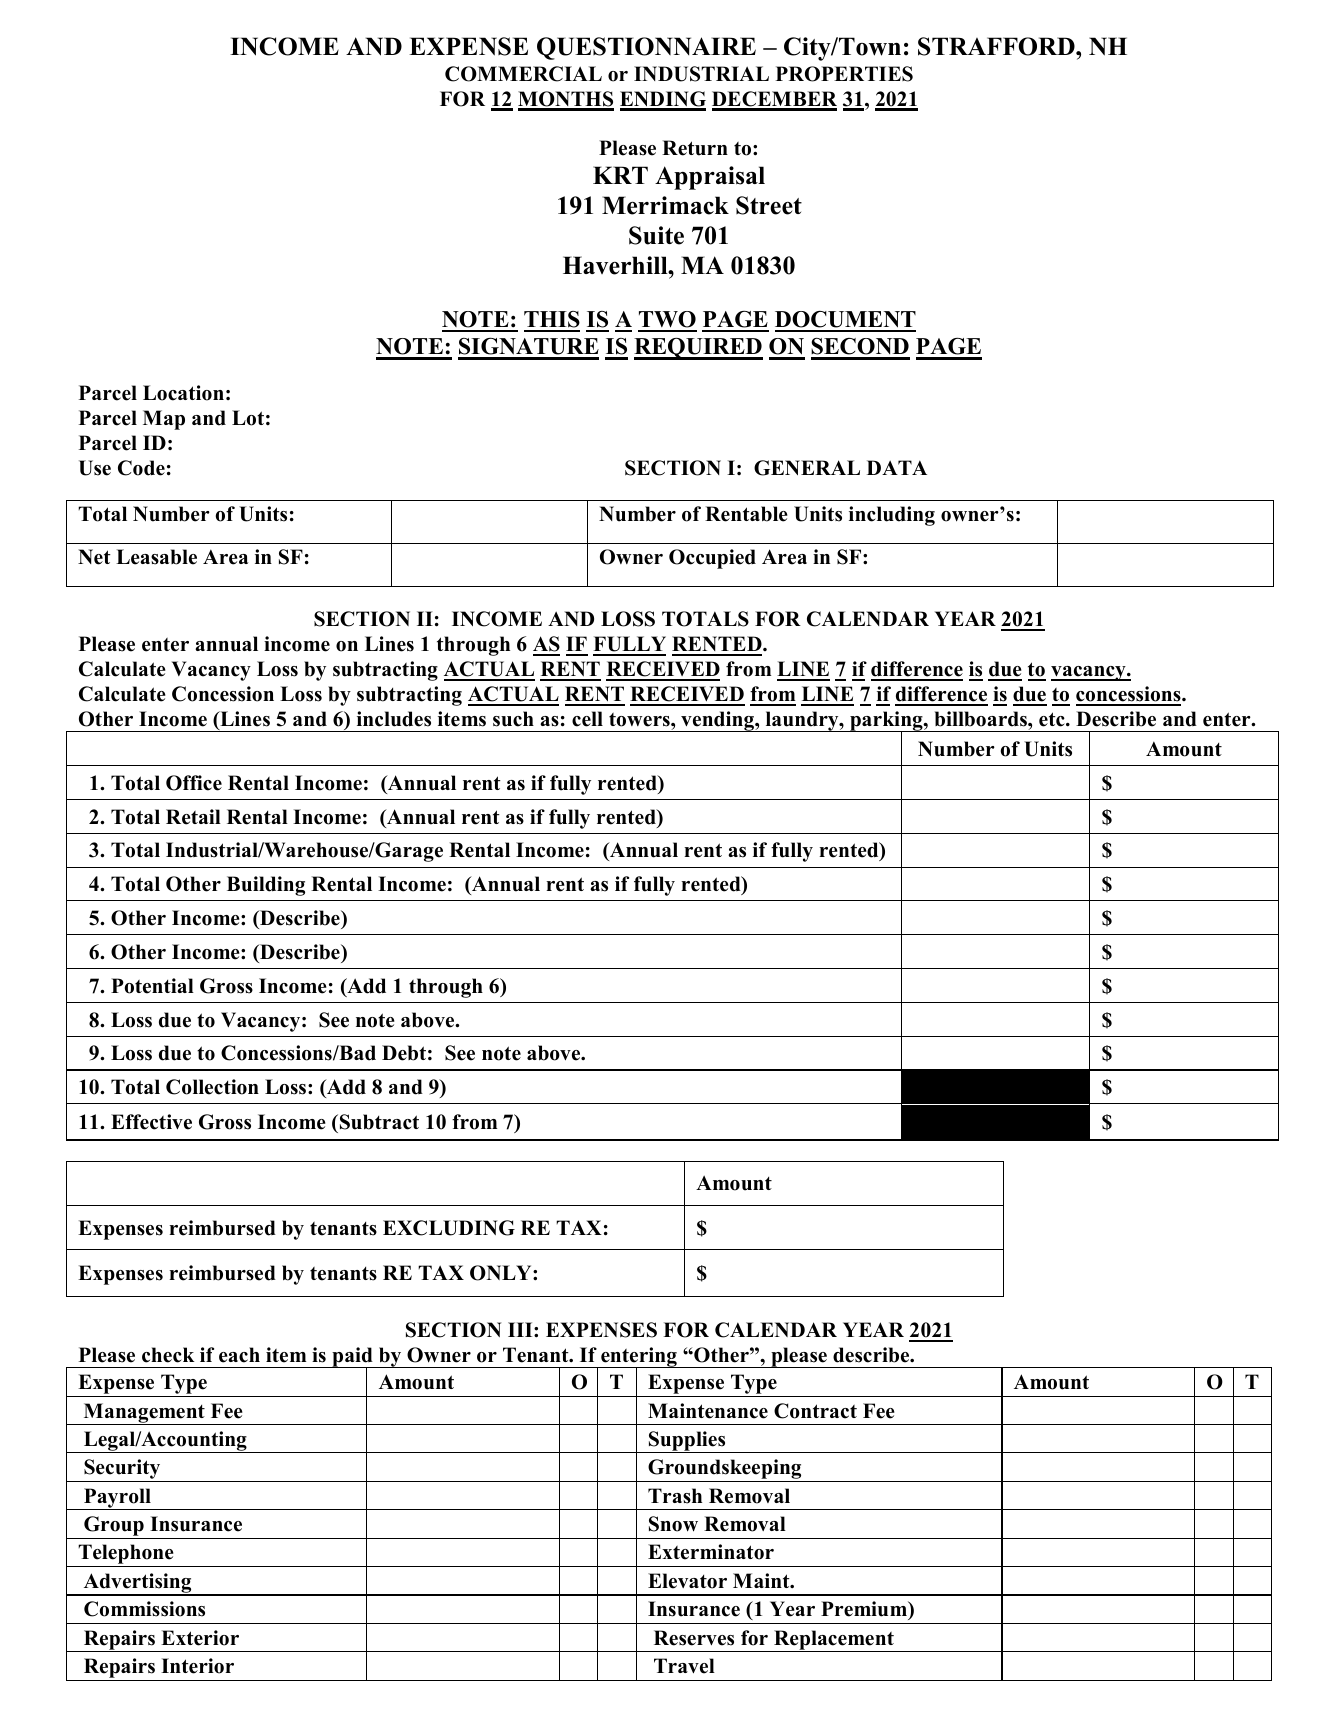 This screenshot has height=1717, width=1327. I want to click on Contract, so click(815, 1411).
